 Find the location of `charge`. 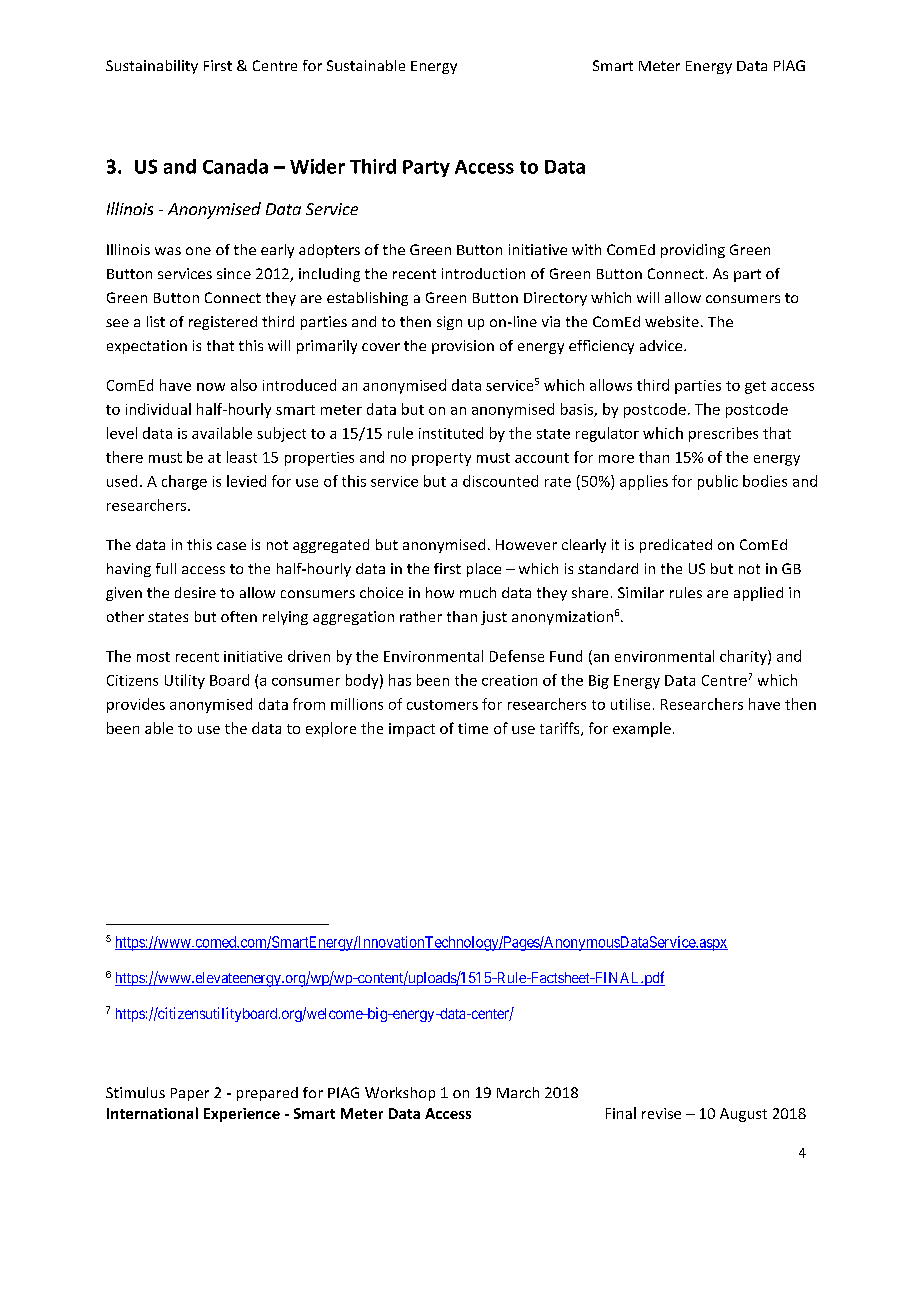

charge is located at coordinates (184, 482).
